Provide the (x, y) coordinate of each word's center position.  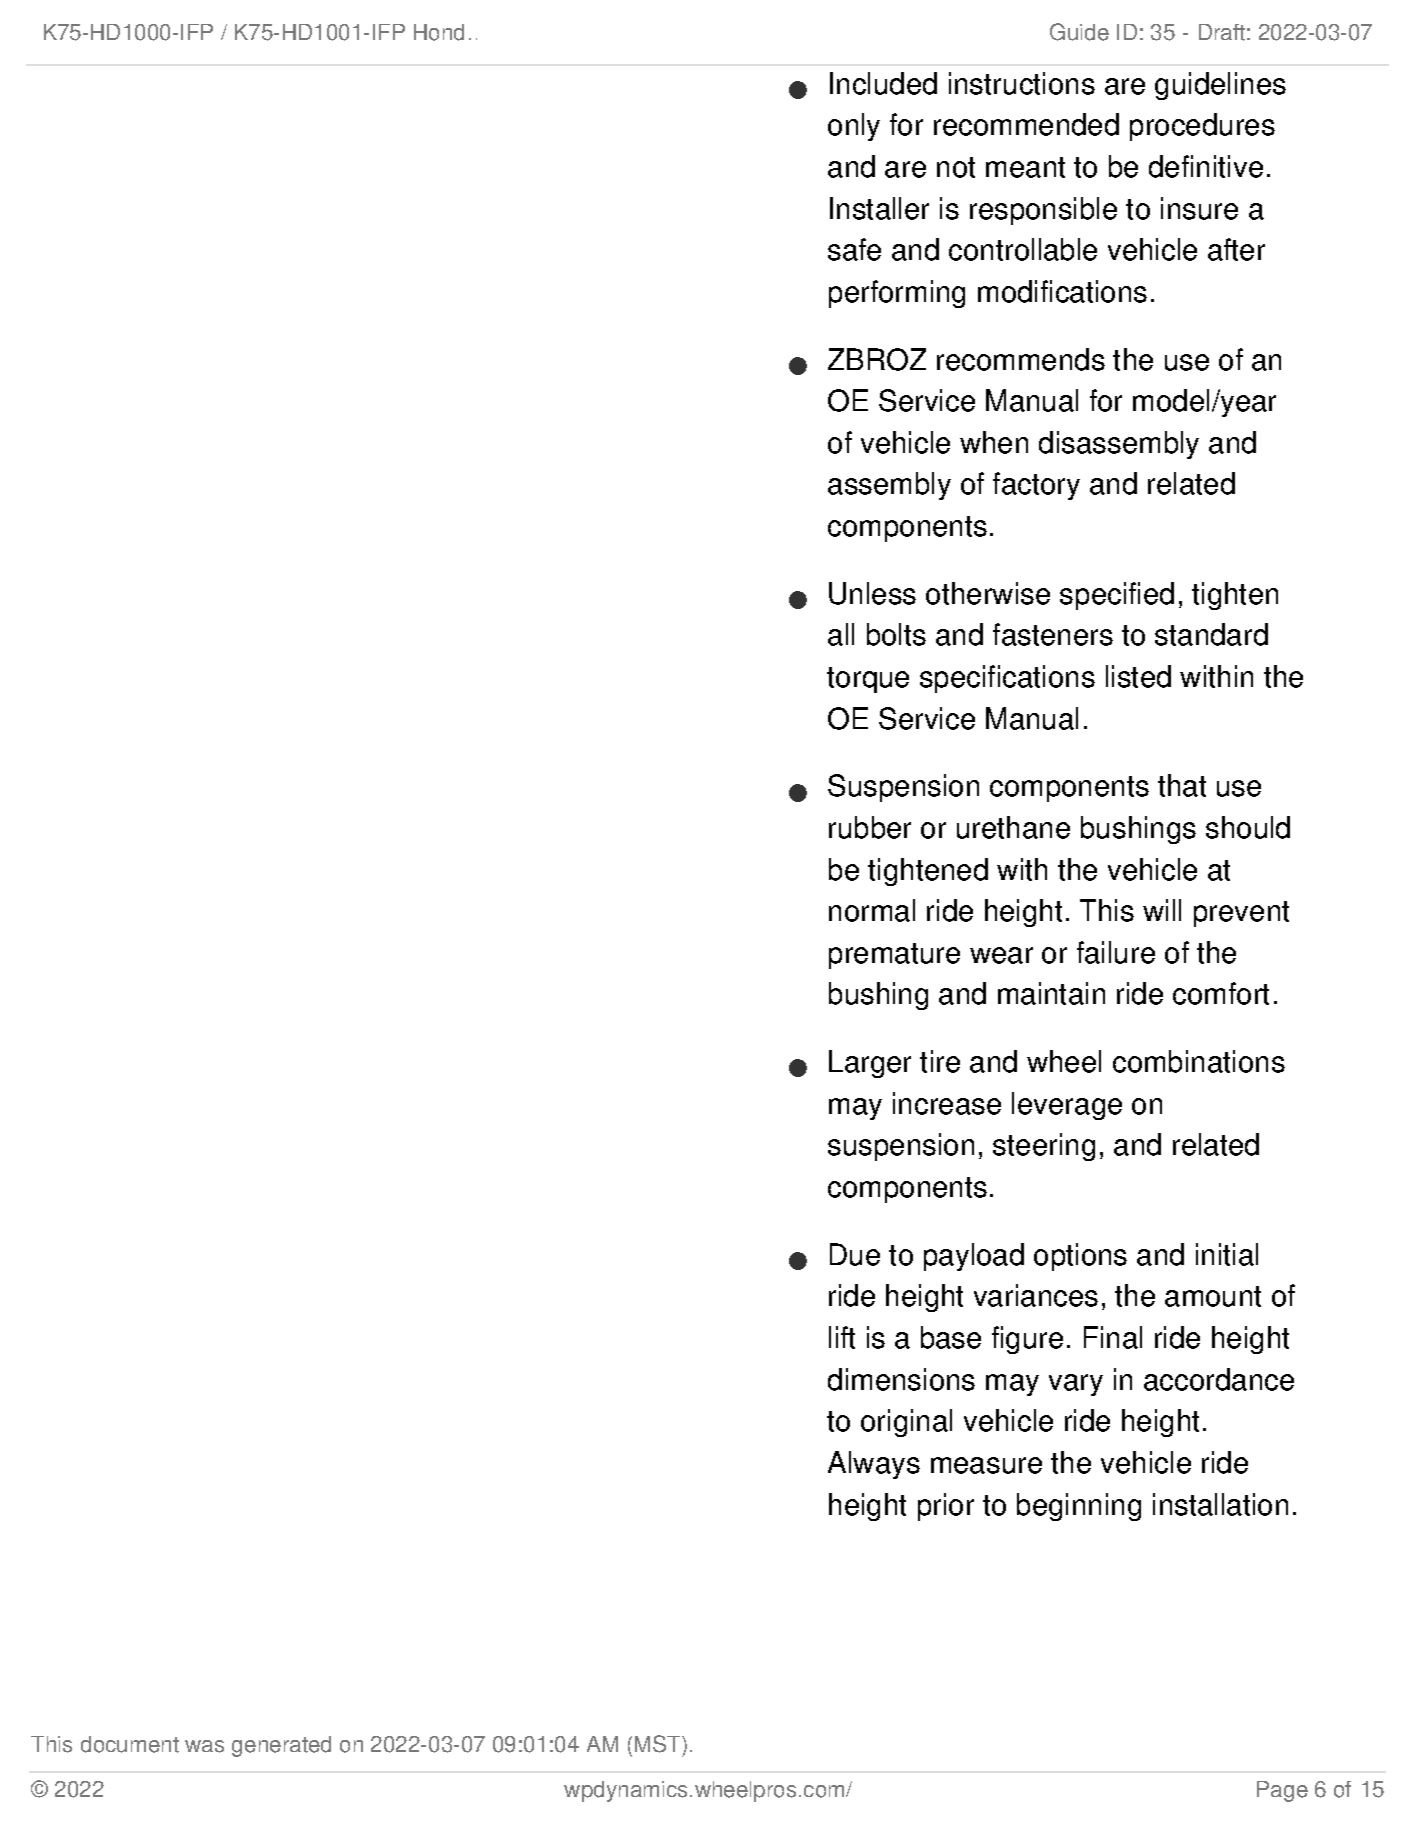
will (1162, 910)
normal (872, 910)
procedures (1202, 127)
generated (281, 1746)
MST (659, 1744)
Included (883, 83)
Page (1282, 1791)
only (854, 127)
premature (894, 956)
